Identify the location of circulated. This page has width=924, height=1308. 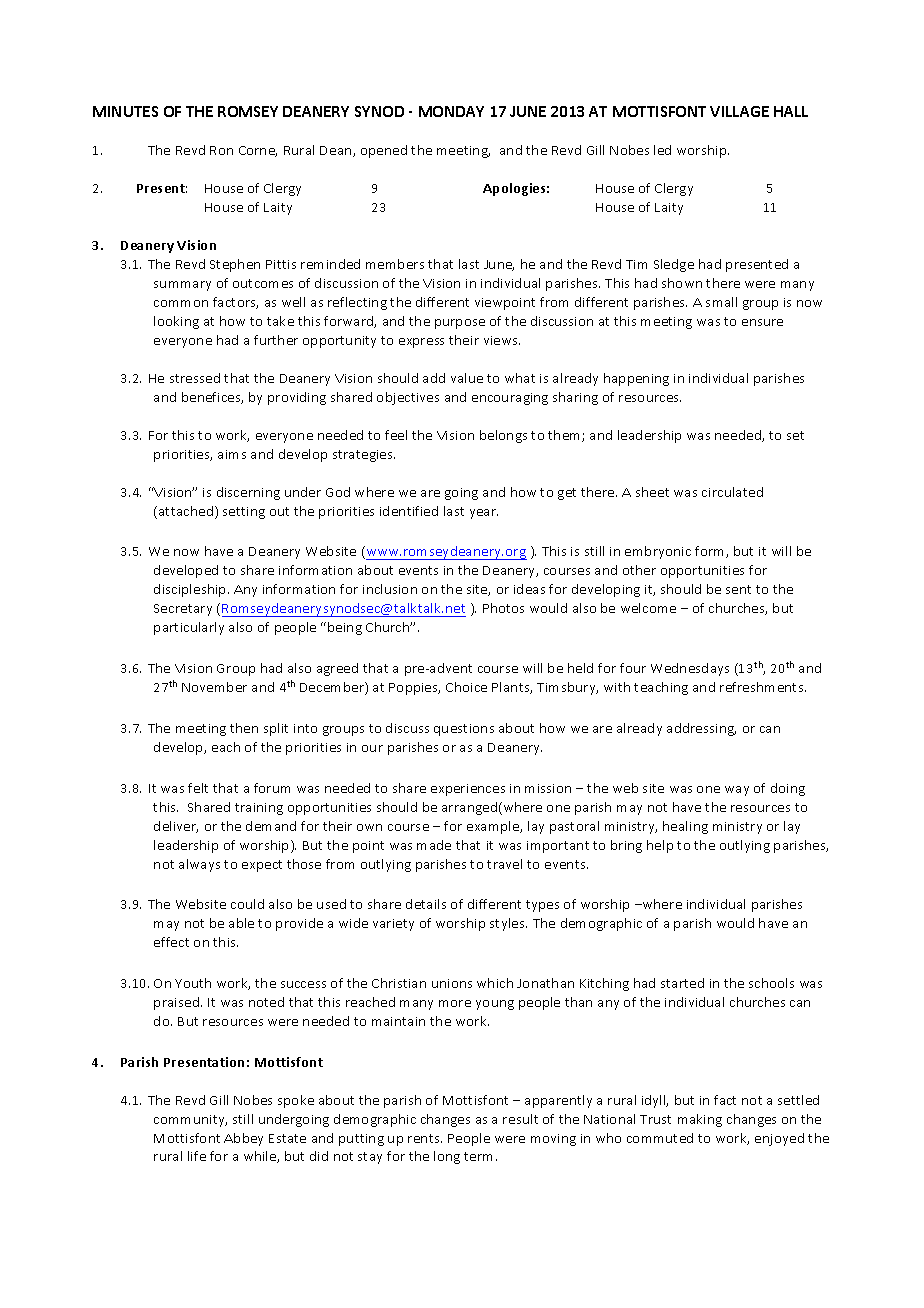
(732, 492).
